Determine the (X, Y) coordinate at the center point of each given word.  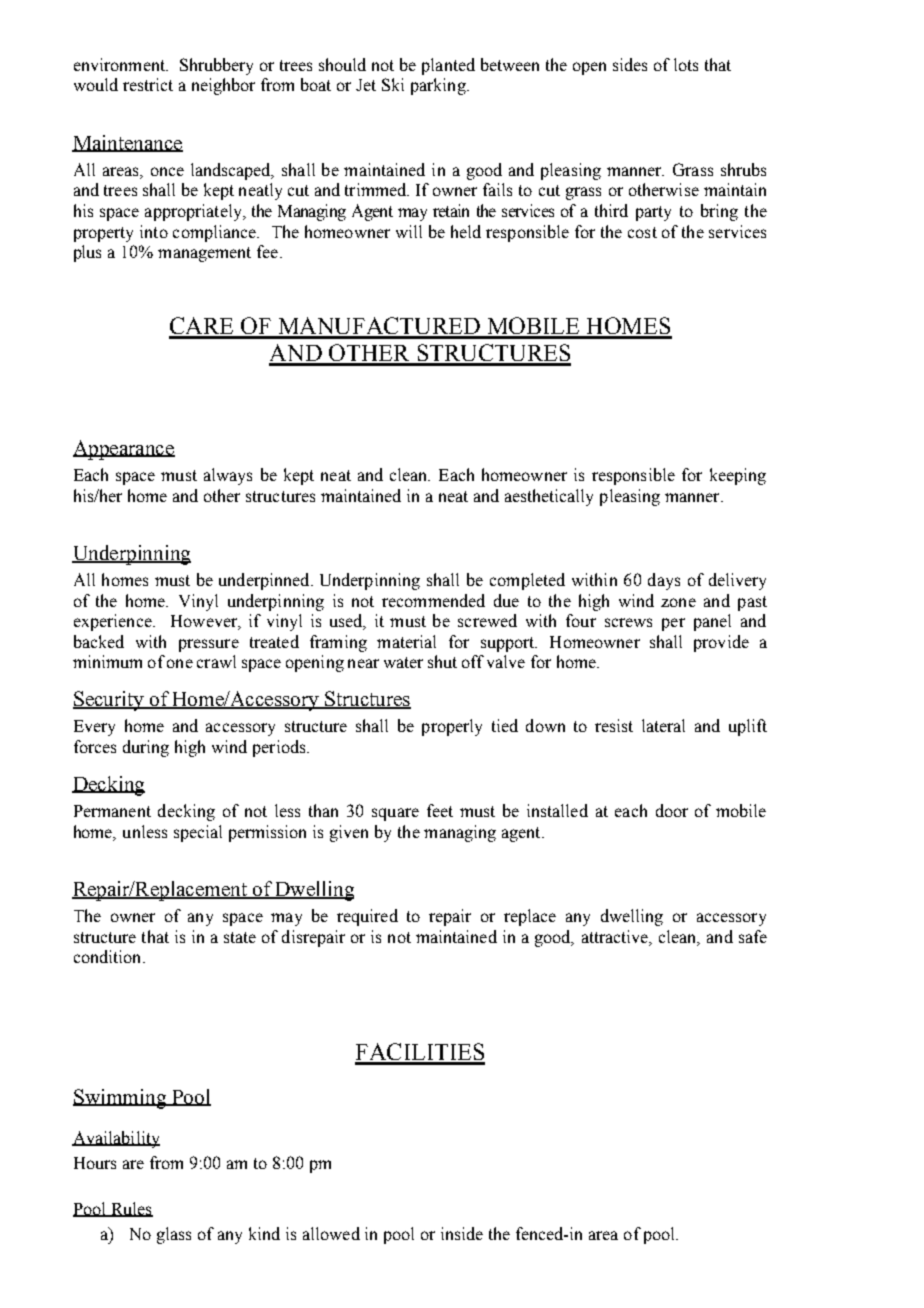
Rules (131, 1209)
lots (686, 64)
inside (462, 1233)
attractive (616, 936)
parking (439, 86)
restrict (148, 84)
